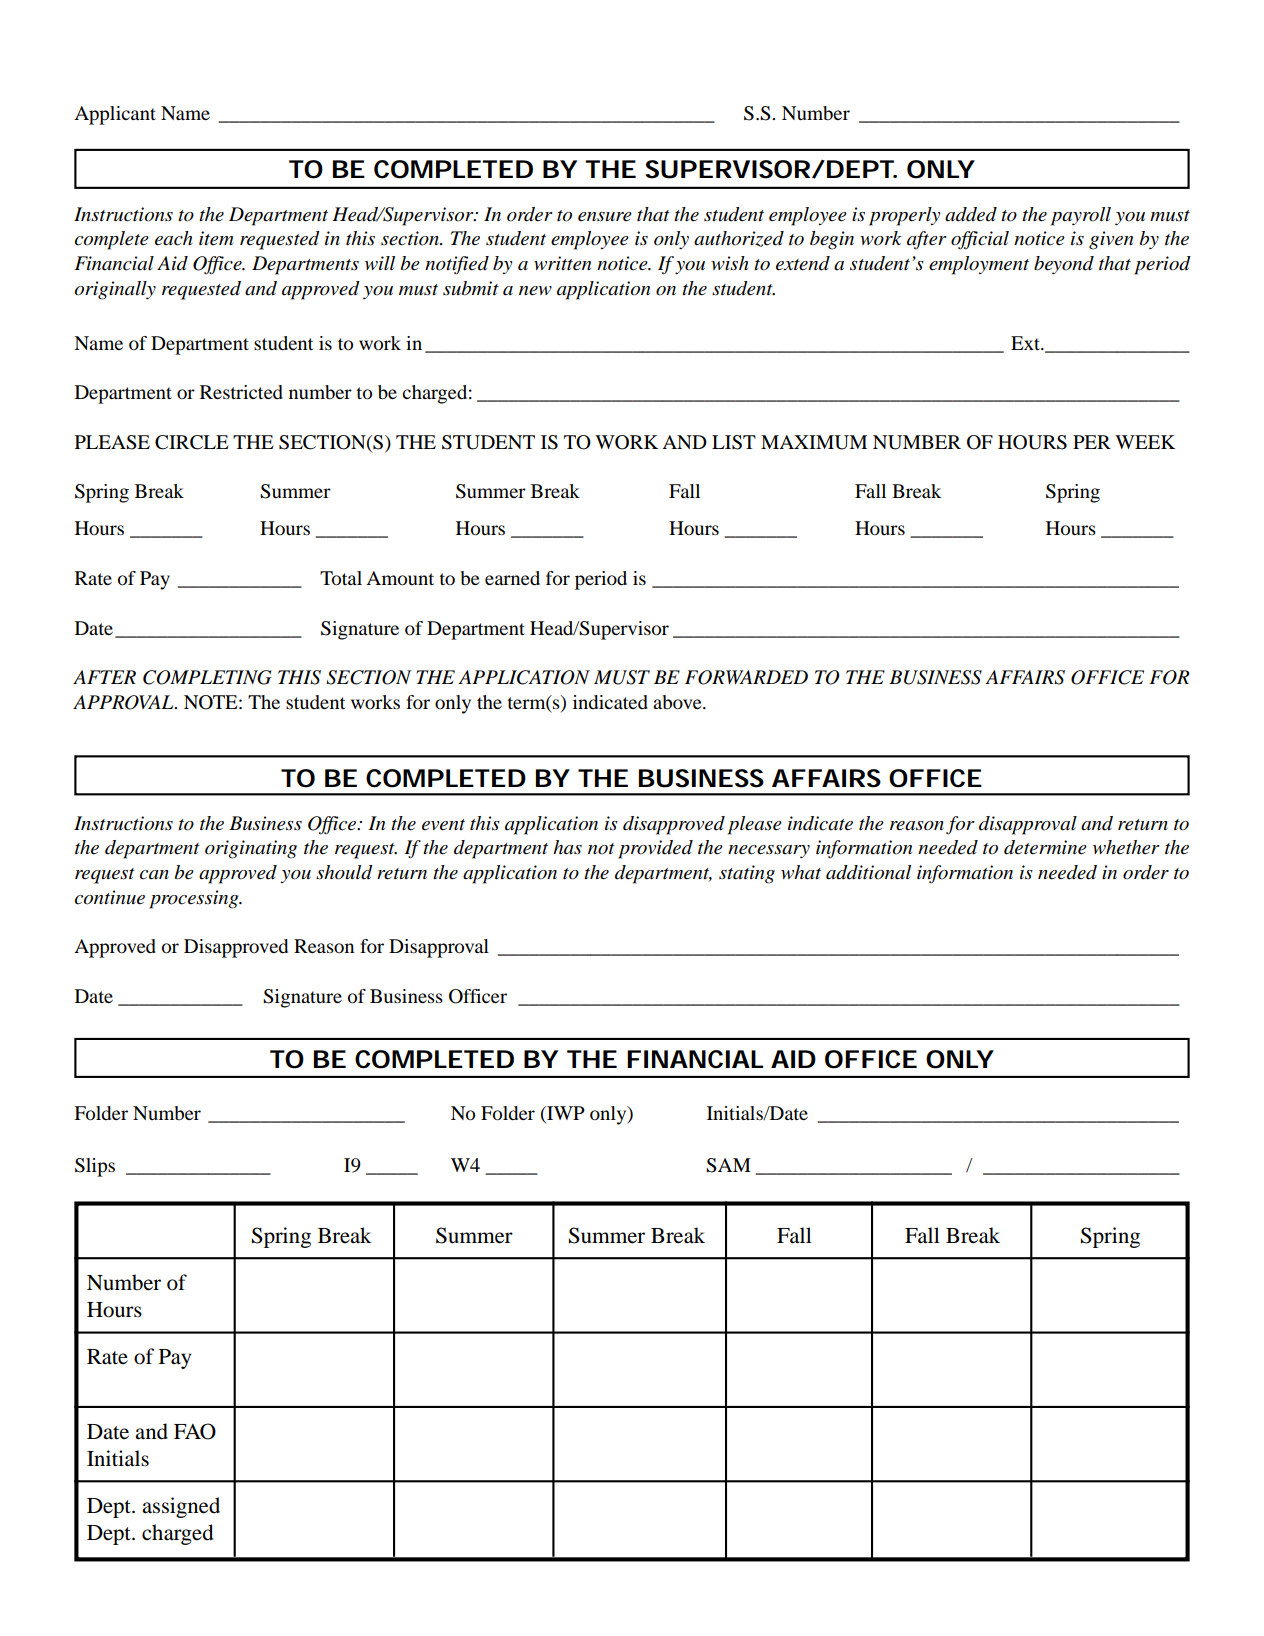 This page has width=1264, height=1636. What do you see at coordinates (95, 1167) in the page?
I see `Slips` at bounding box center [95, 1167].
